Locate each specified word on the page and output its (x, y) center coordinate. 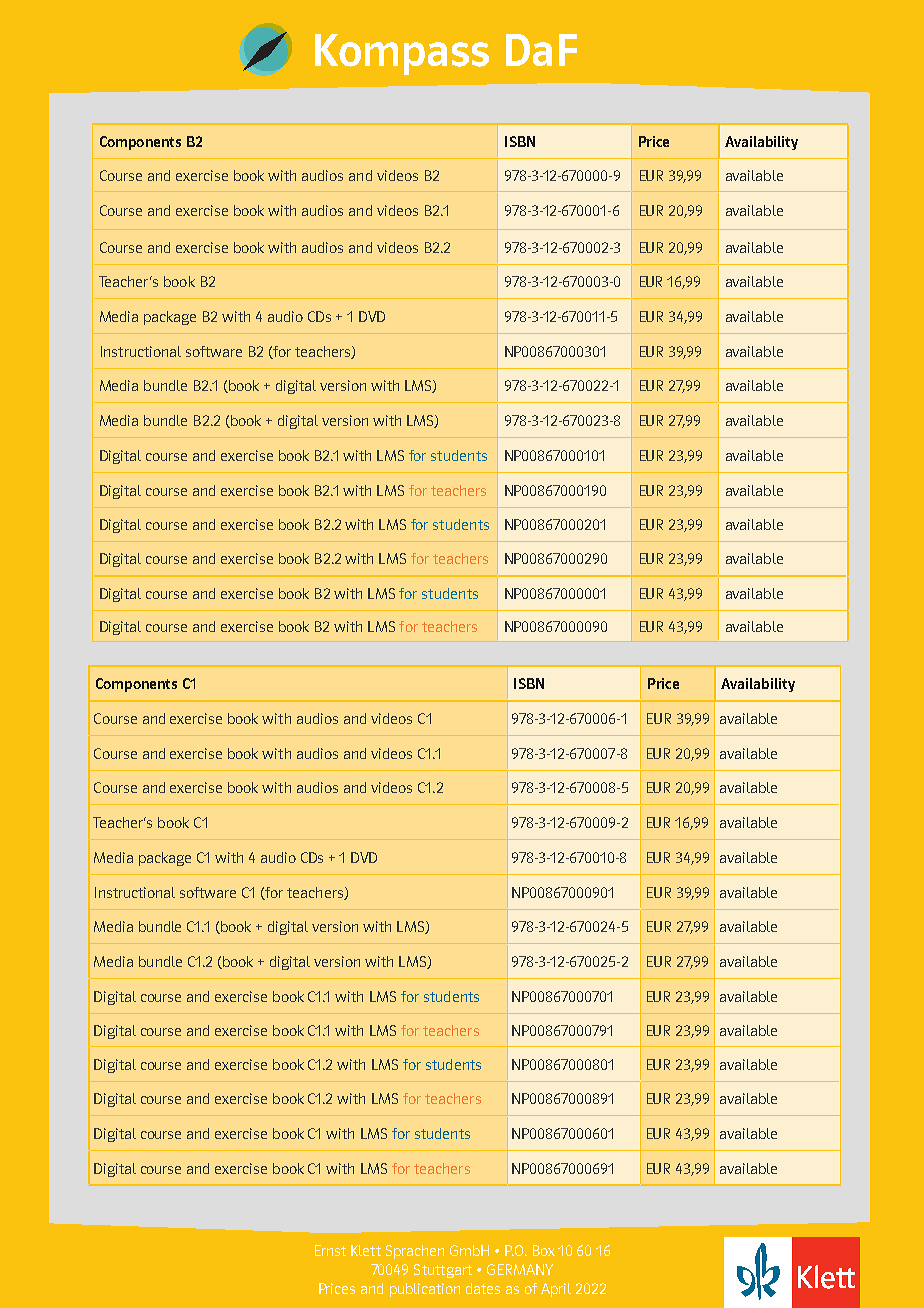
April (556, 1290)
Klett (366, 1250)
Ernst (330, 1250)
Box (544, 1250)
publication (425, 1290)
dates (483, 1288)
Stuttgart (443, 1271)
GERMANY (520, 1269)
